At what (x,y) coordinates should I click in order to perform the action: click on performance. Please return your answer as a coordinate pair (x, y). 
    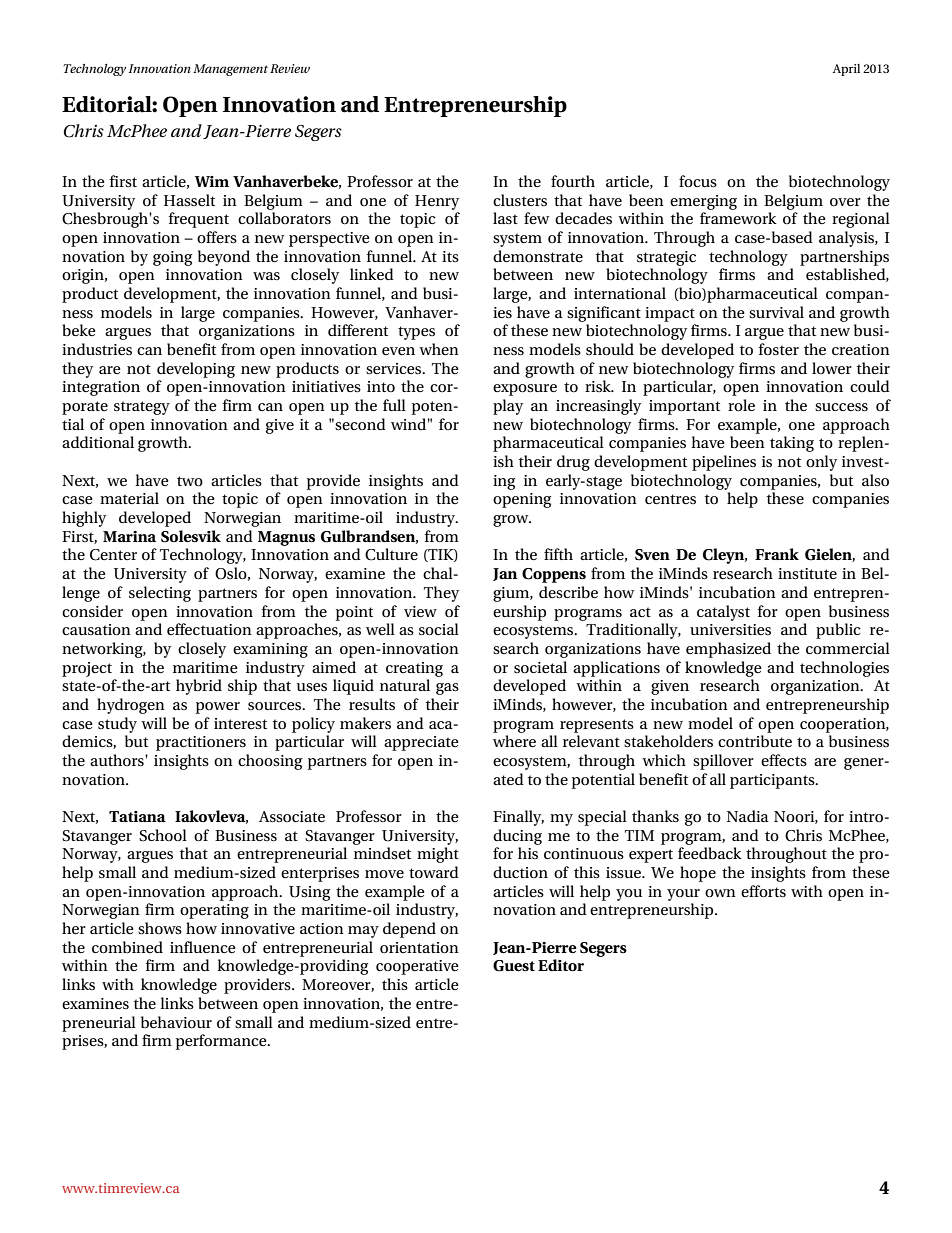
    Looking at the image, I should click on (222, 1042).
